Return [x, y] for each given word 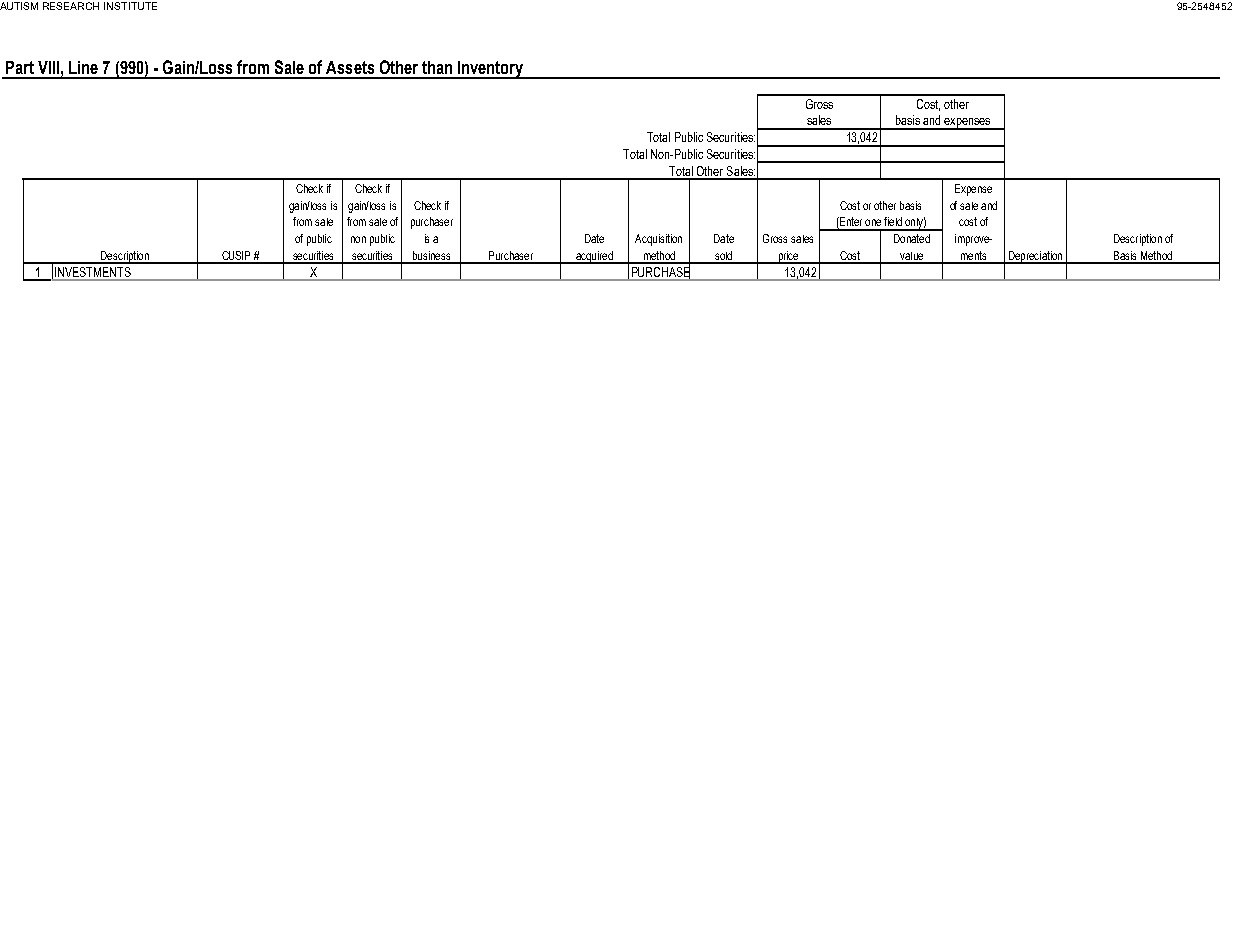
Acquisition [658, 240]
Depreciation [1035, 257]
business [431, 257]
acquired [594, 257]
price [788, 257]
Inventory [491, 70]
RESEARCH [71, 6]
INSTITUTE [130, 6]
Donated [912, 238]
